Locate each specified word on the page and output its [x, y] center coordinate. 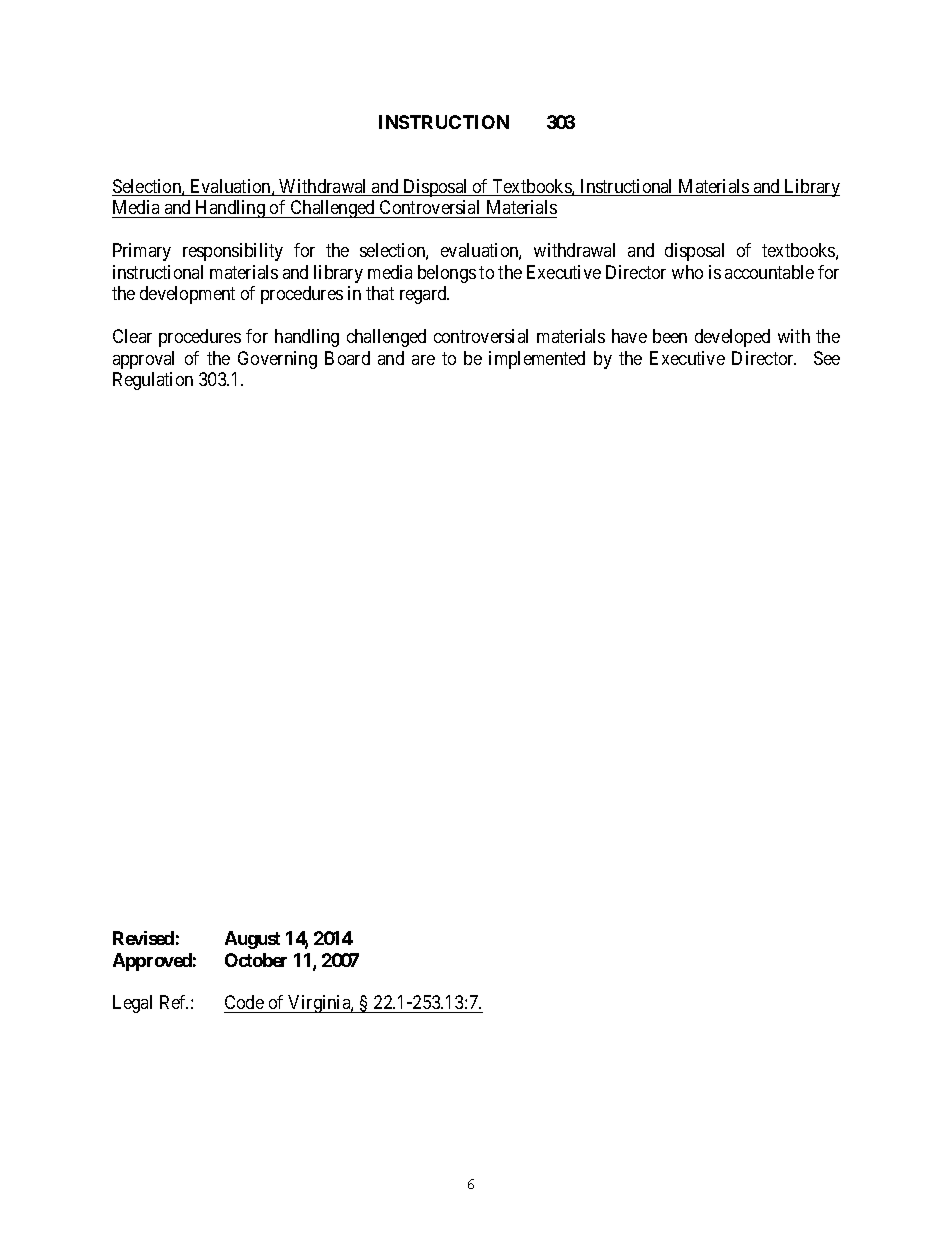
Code [245, 1004]
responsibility [233, 252]
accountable [769, 272]
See [827, 358]
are [423, 360]
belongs [447, 274]
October [256, 960]
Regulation [153, 381]
